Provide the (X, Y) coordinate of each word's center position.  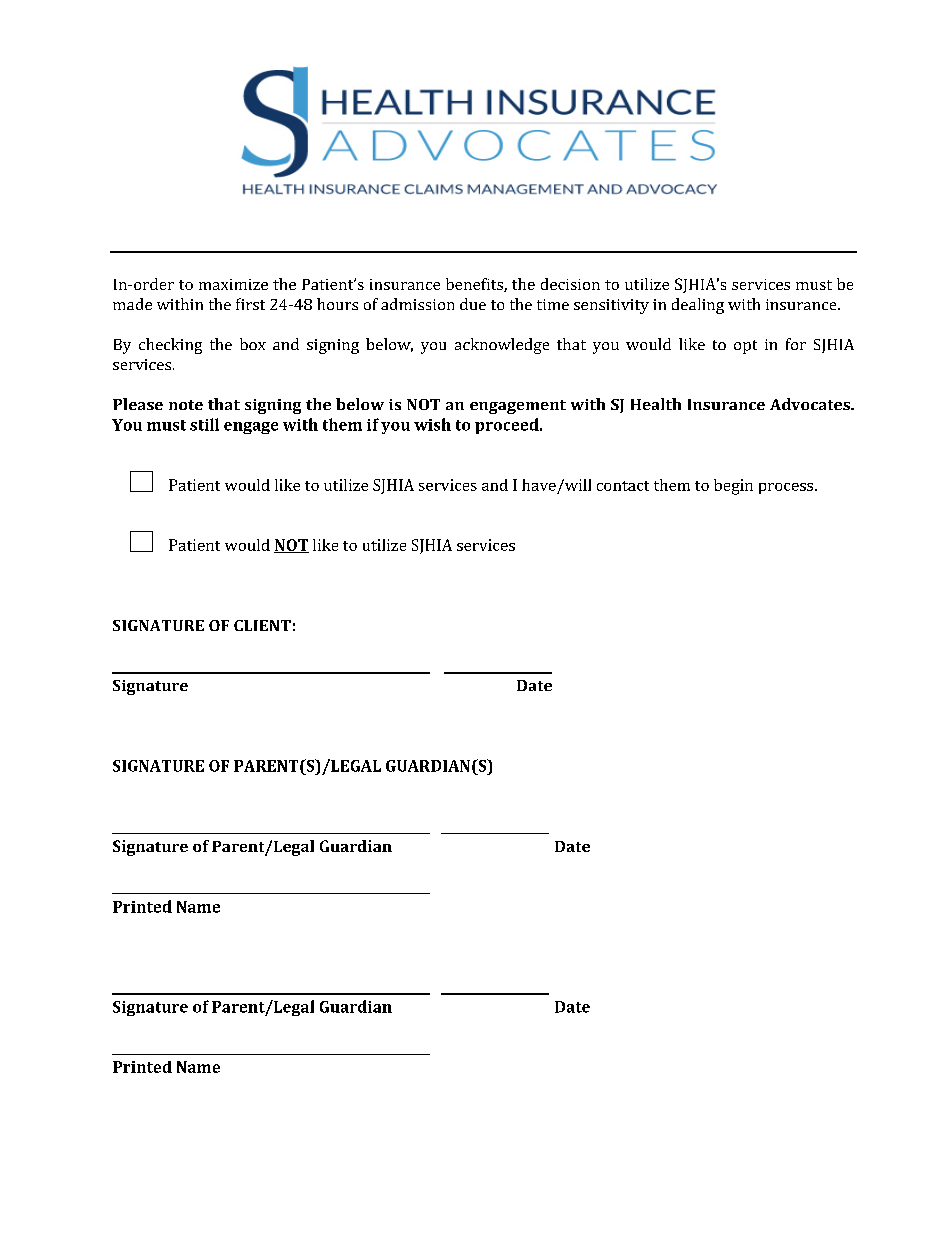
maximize (233, 284)
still (204, 424)
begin (733, 487)
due (473, 304)
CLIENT (262, 625)
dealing (698, 306)
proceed (508, 426)
